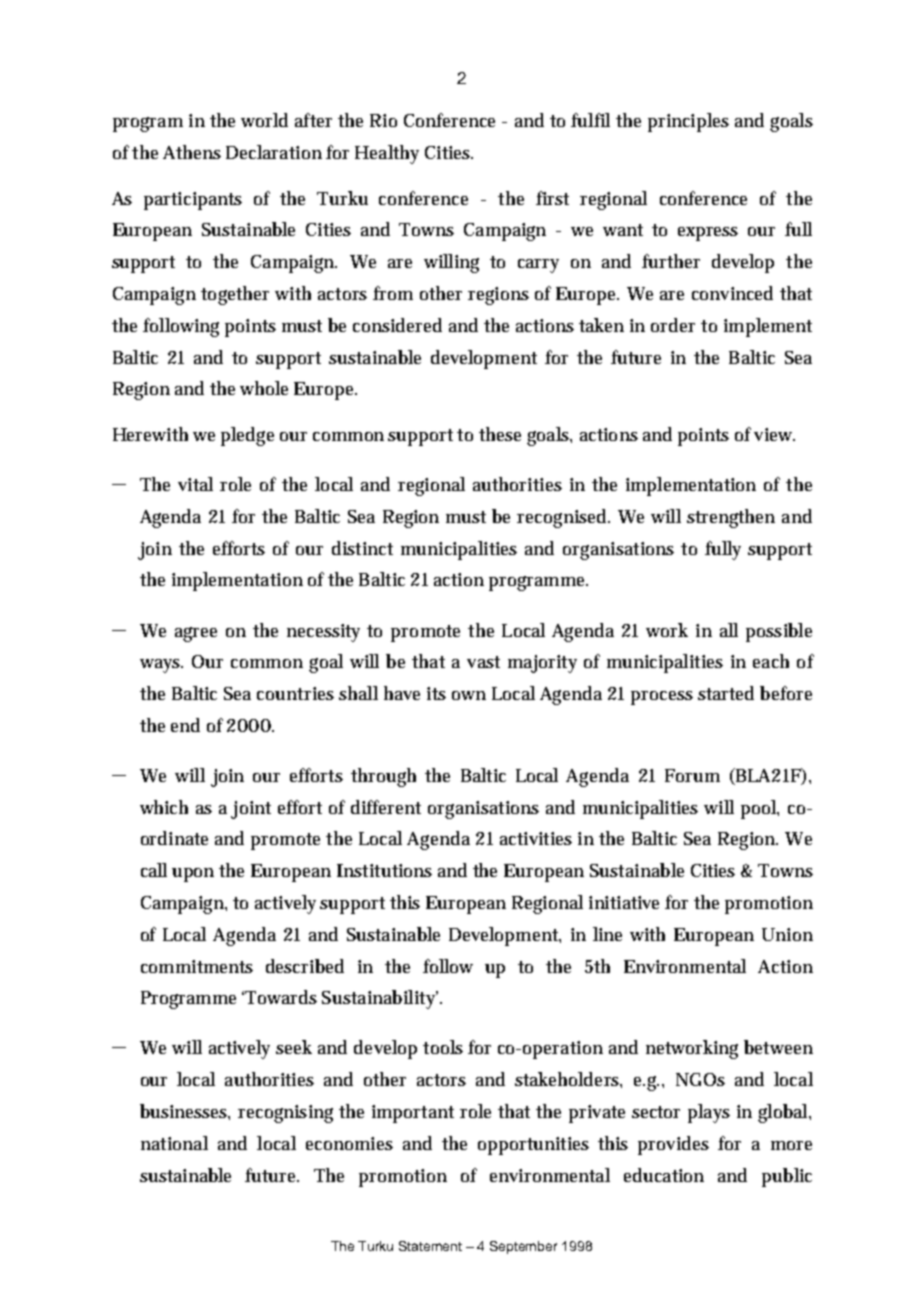 The image size is (924, 1308). I want to click on Athens, so click(192, 152).
